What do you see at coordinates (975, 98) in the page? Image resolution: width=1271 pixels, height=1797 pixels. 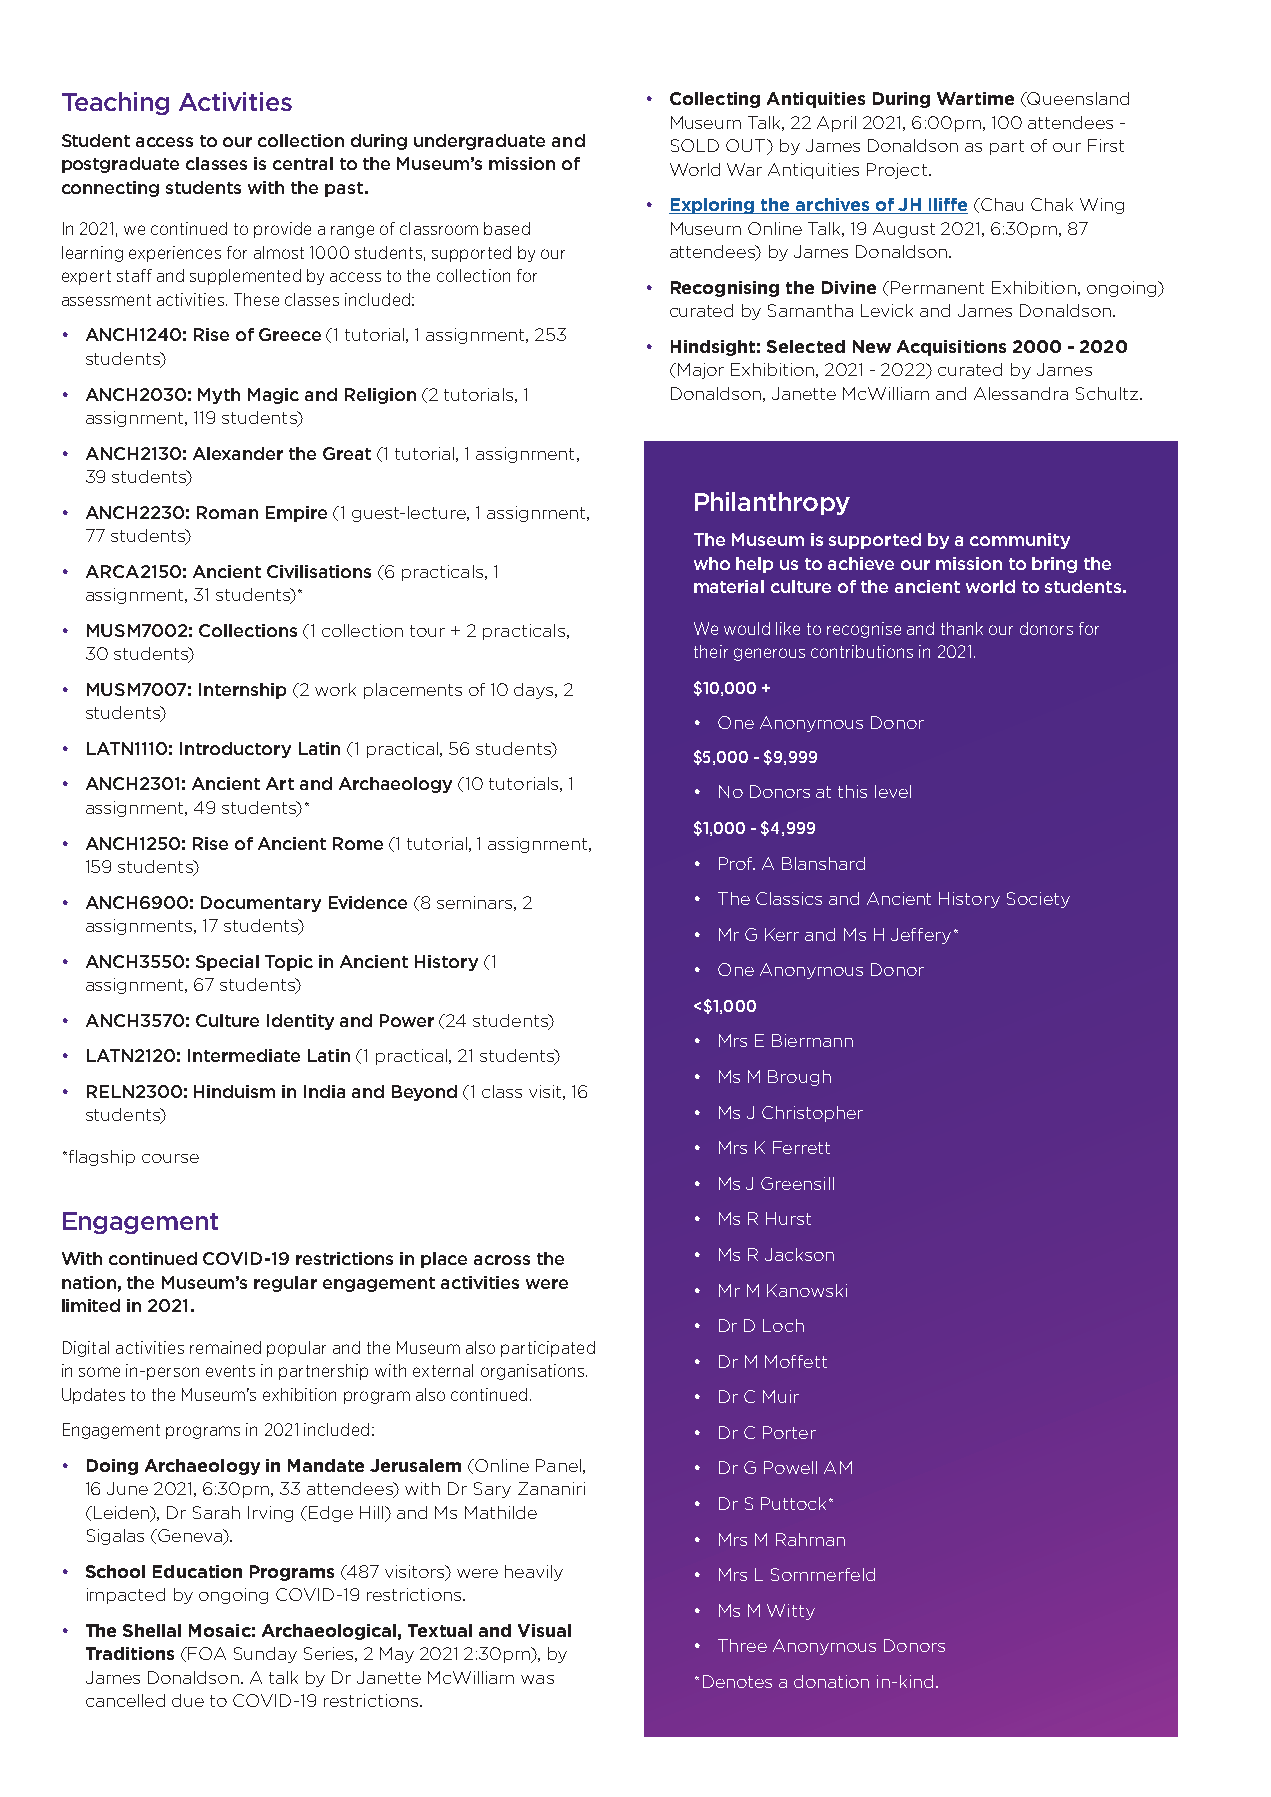 I see `Wartime` at bounding box center [975, 98].
